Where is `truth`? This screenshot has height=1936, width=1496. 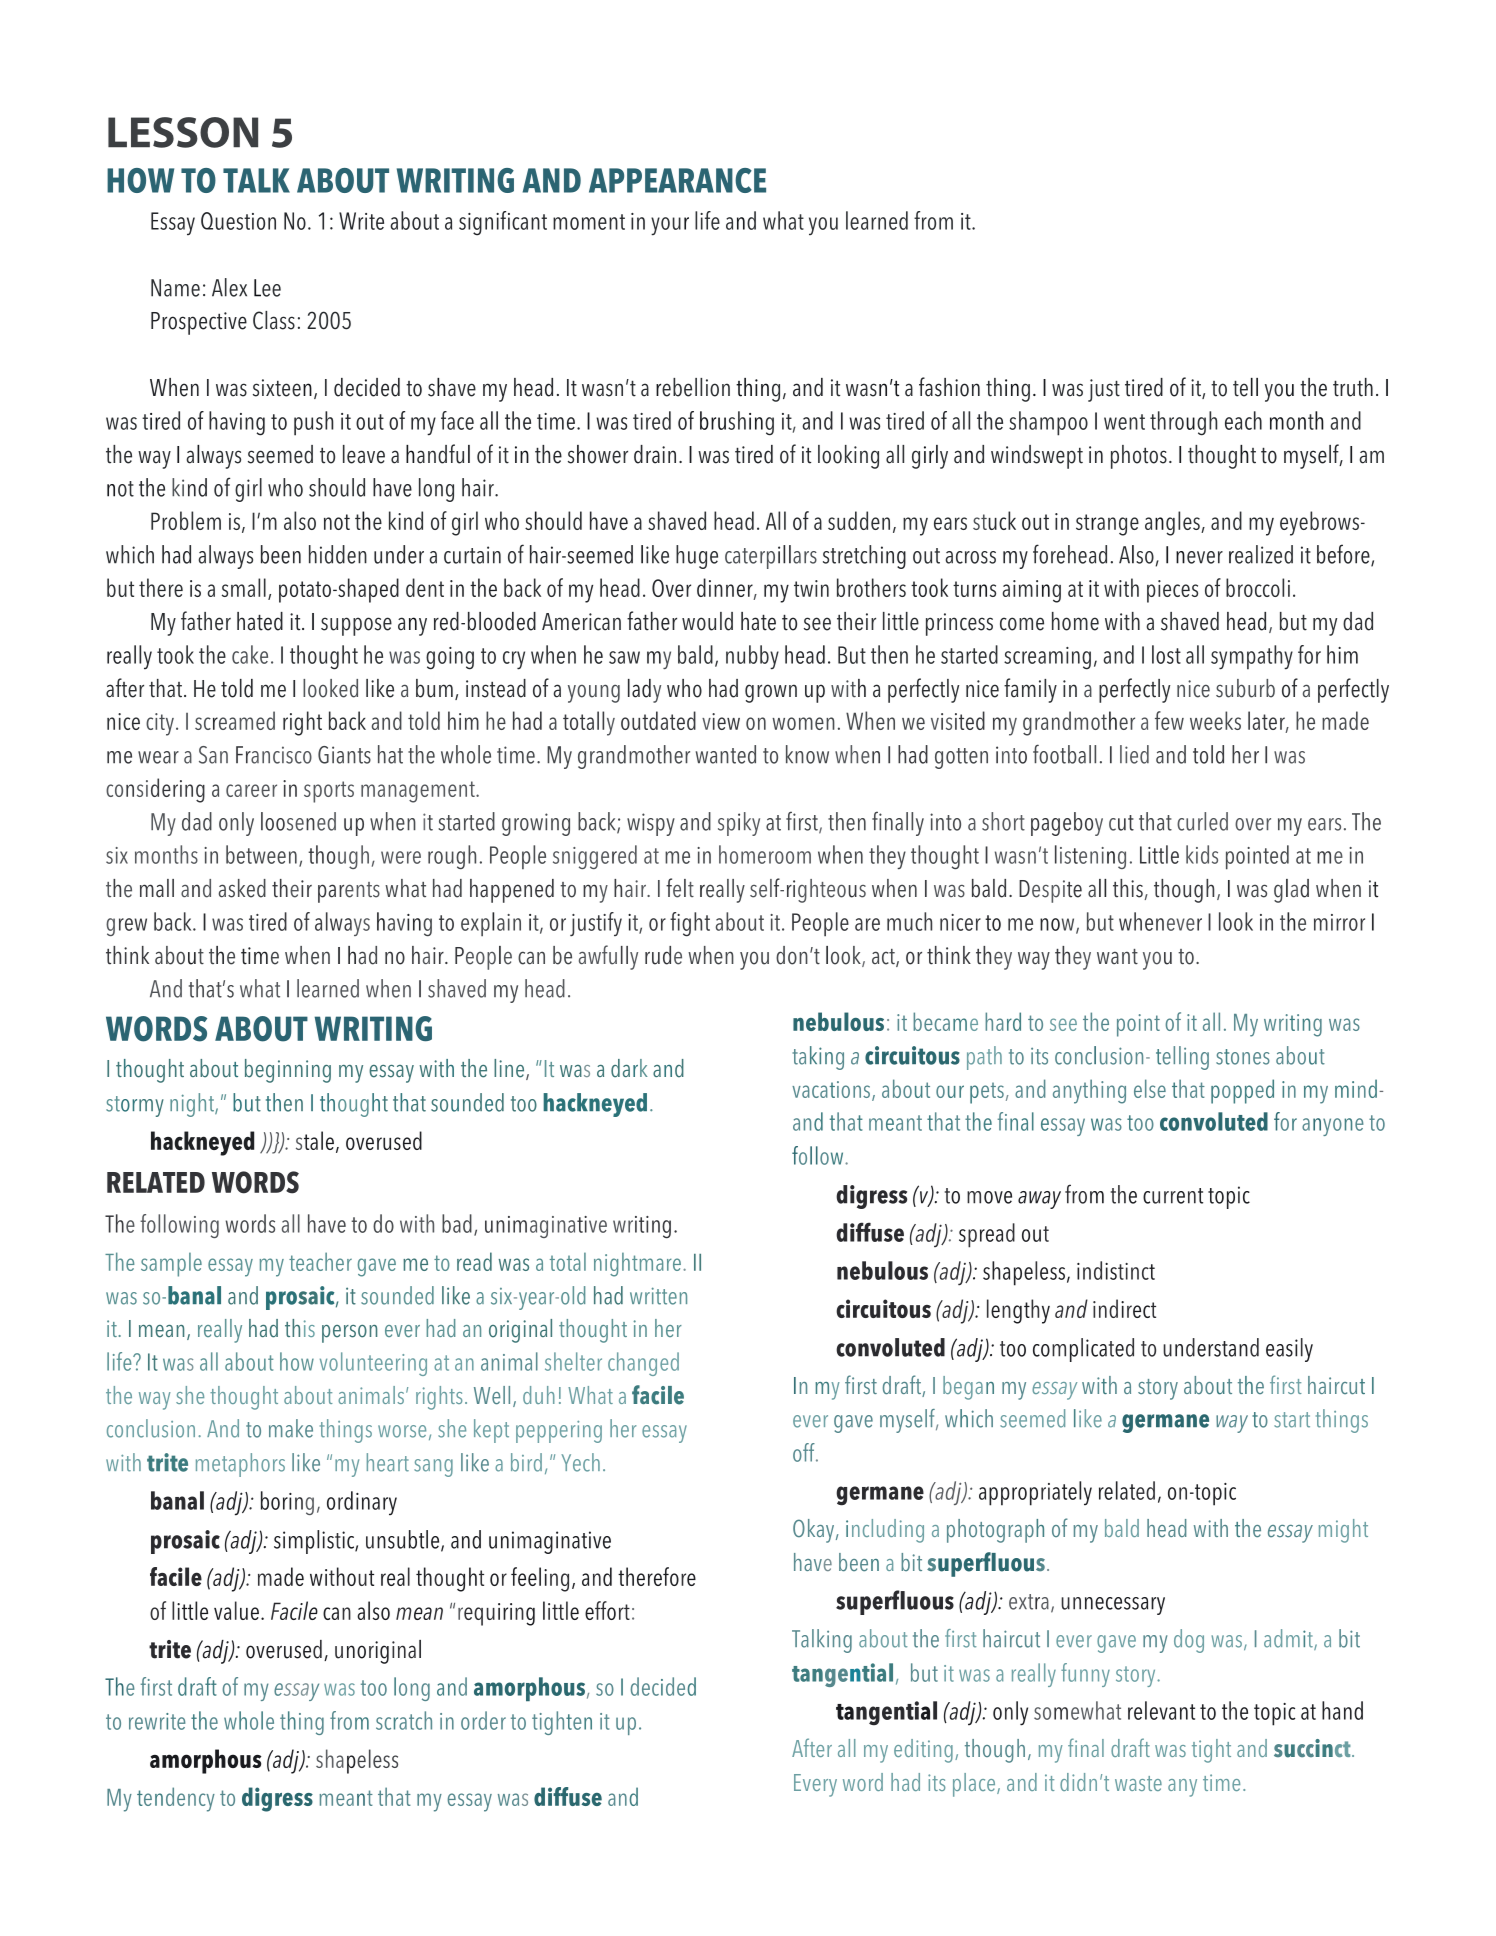 truth is located at coordinates (1353, 387).
